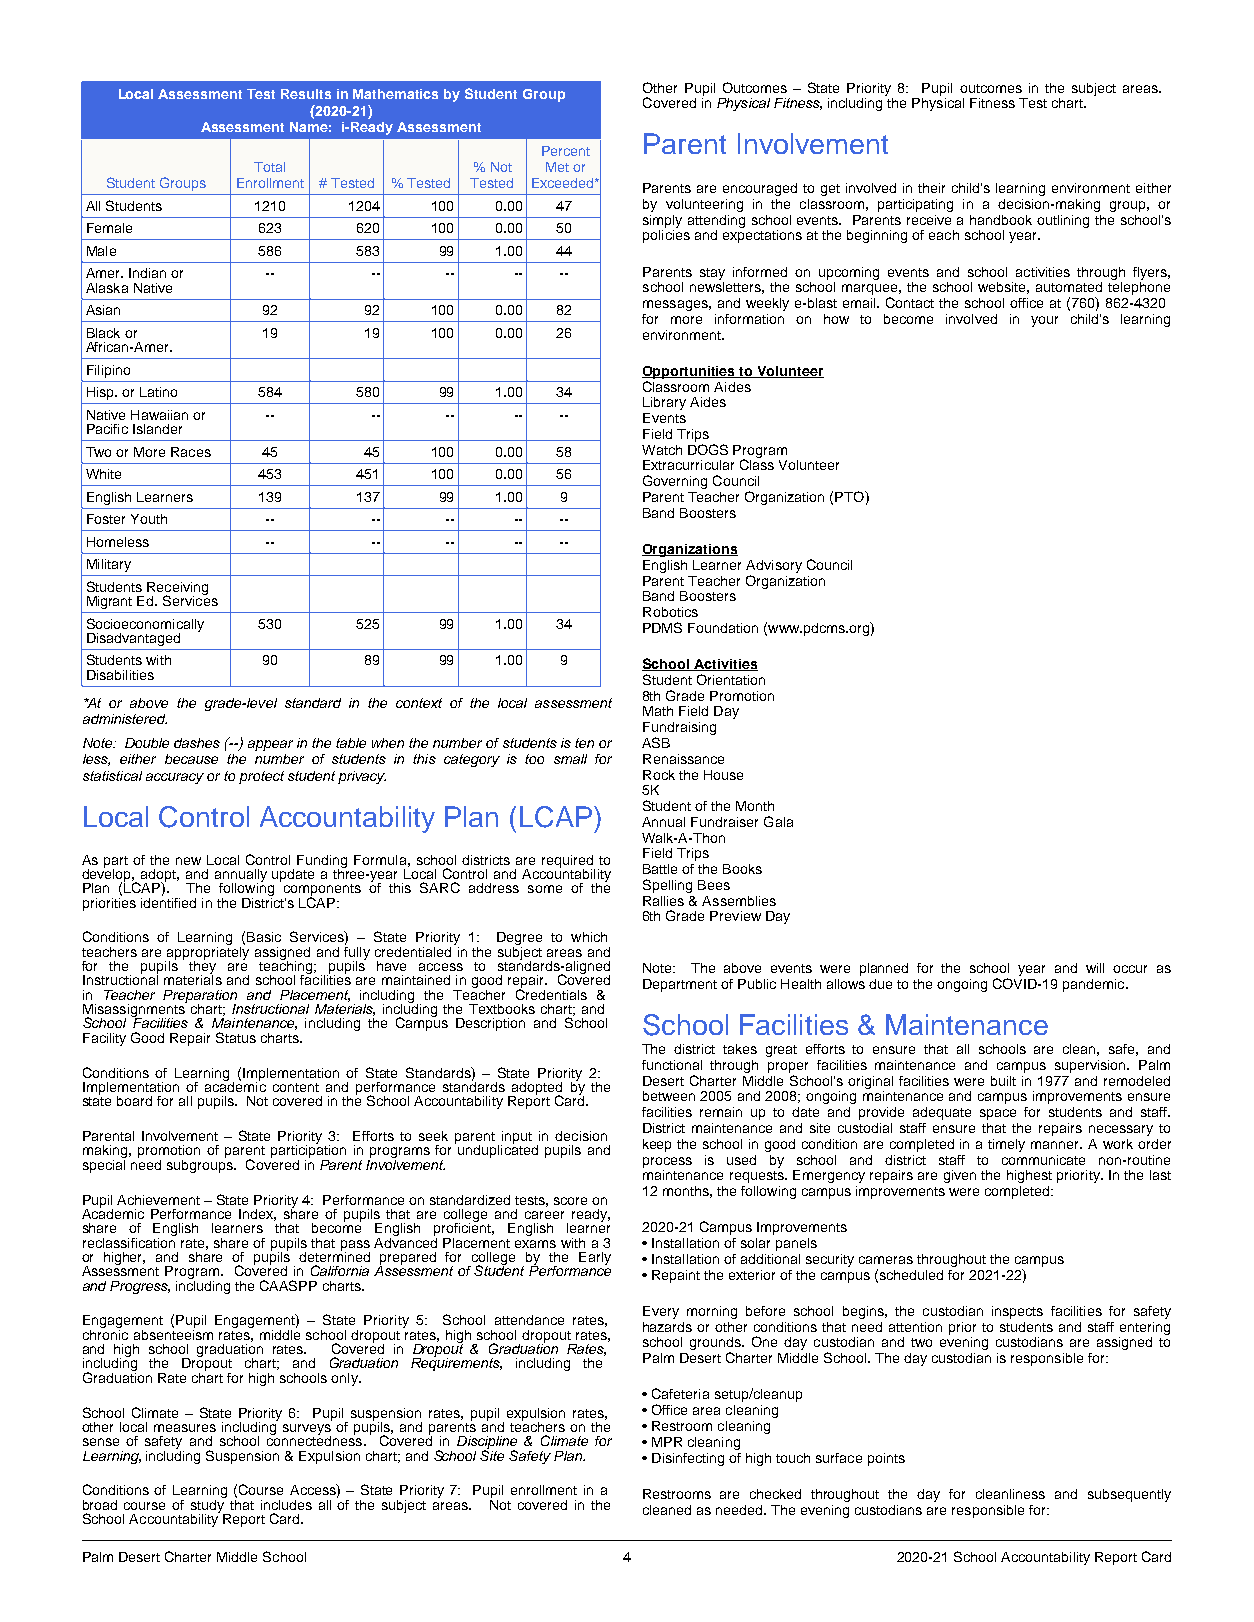 This screenshot has height=1622, width=1254. Describe the element at coordinates (1044, 321) in the screenshot. I see `your` at that location.
